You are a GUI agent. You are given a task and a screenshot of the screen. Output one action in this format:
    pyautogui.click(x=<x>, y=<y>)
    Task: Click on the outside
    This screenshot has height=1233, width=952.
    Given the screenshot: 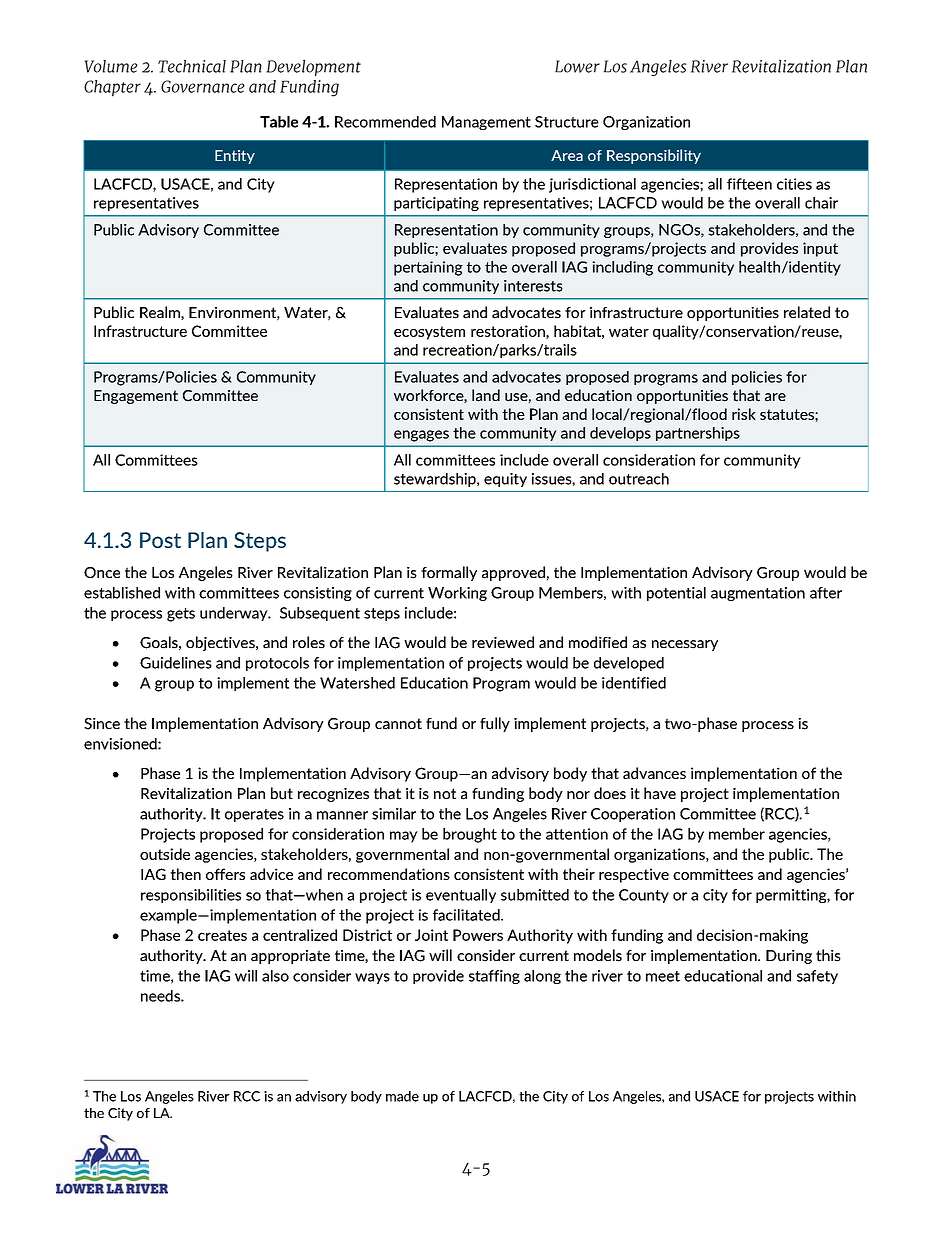 What is the action you would take?
    pyautogui.click(x=165, y=854)
